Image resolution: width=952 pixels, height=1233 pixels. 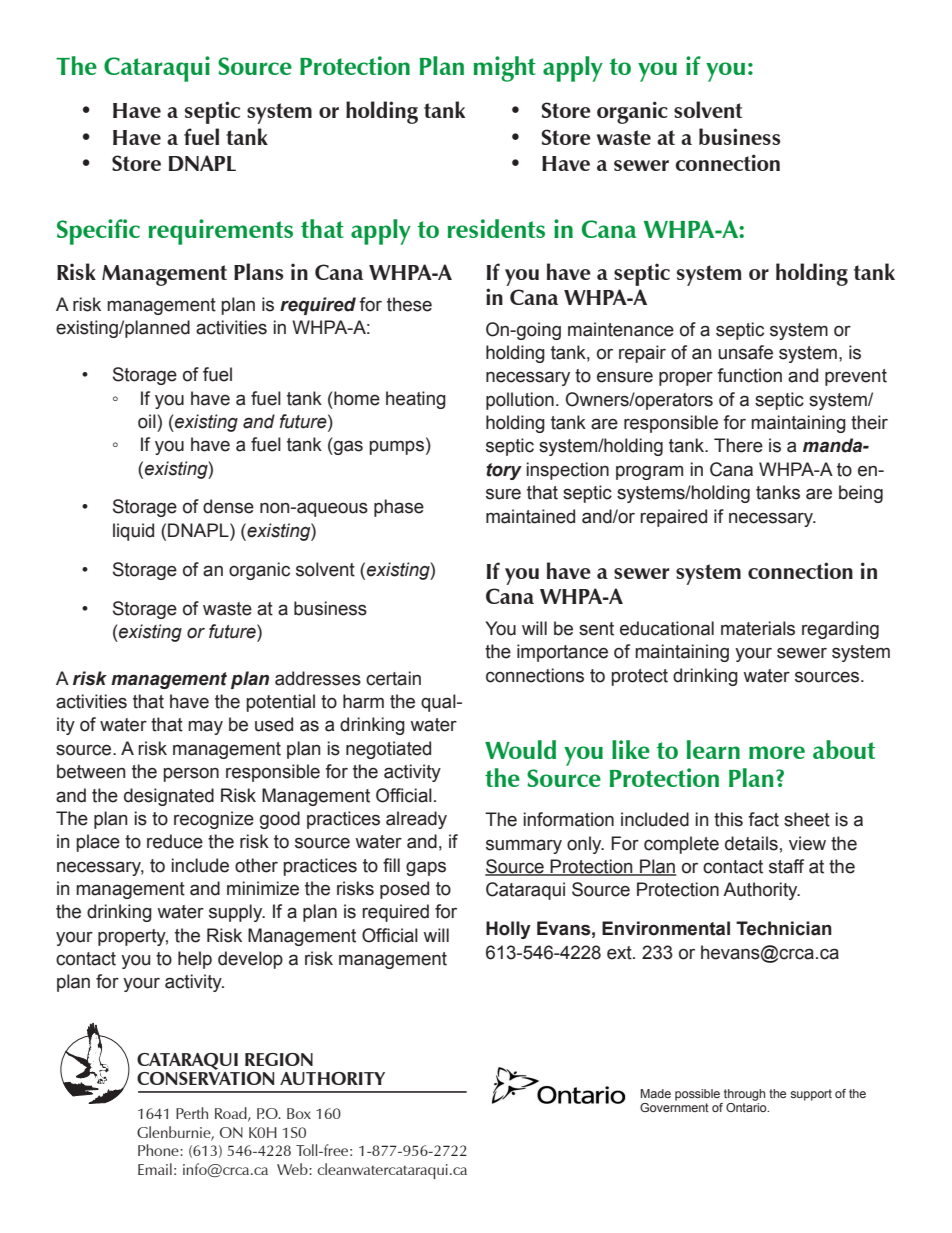 What do you see at coordinates (520, 401) in the screenshot?
I see `pollution` at bounding box center [520, 401].
